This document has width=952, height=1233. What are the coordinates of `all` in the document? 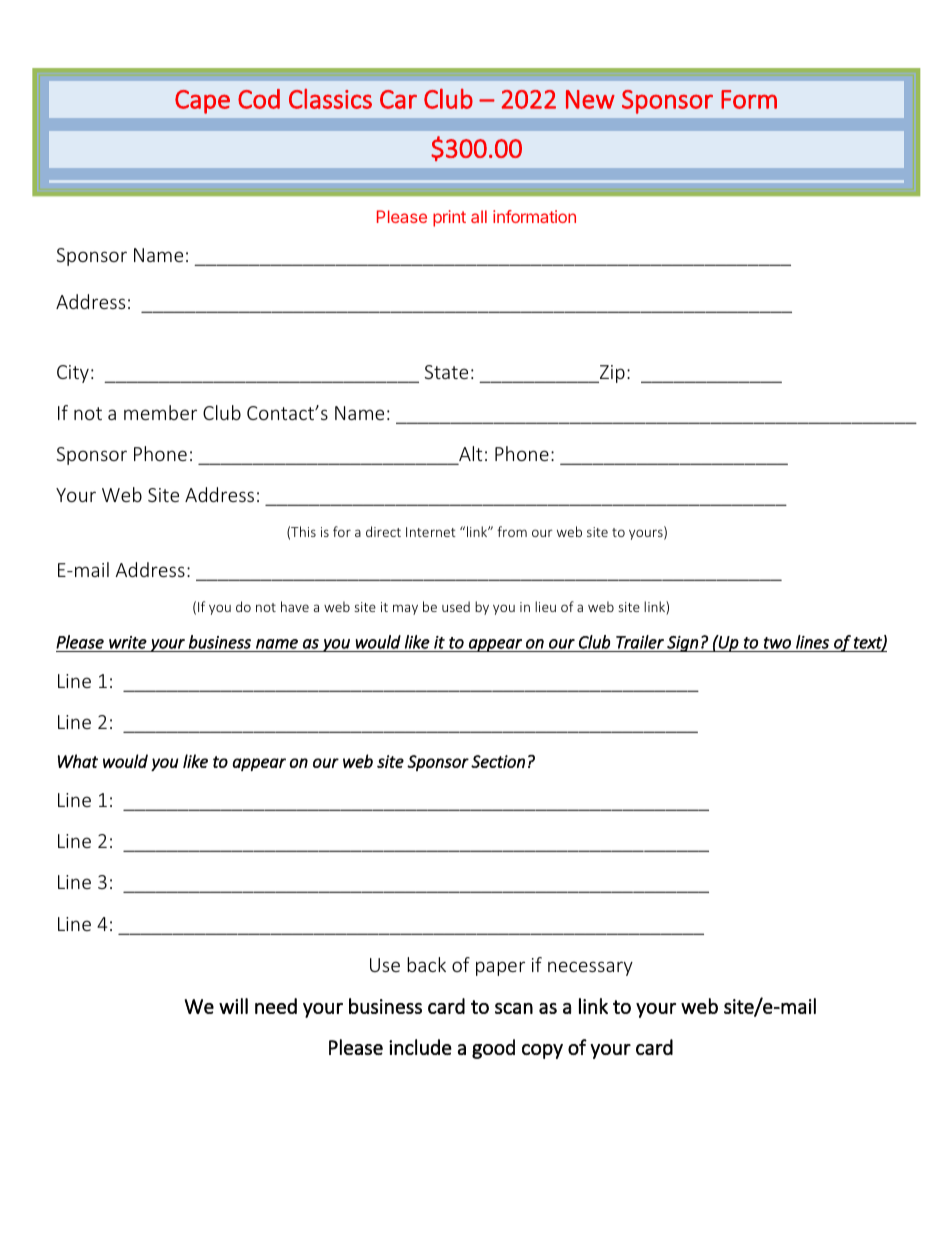 It's located at (479, 216).
